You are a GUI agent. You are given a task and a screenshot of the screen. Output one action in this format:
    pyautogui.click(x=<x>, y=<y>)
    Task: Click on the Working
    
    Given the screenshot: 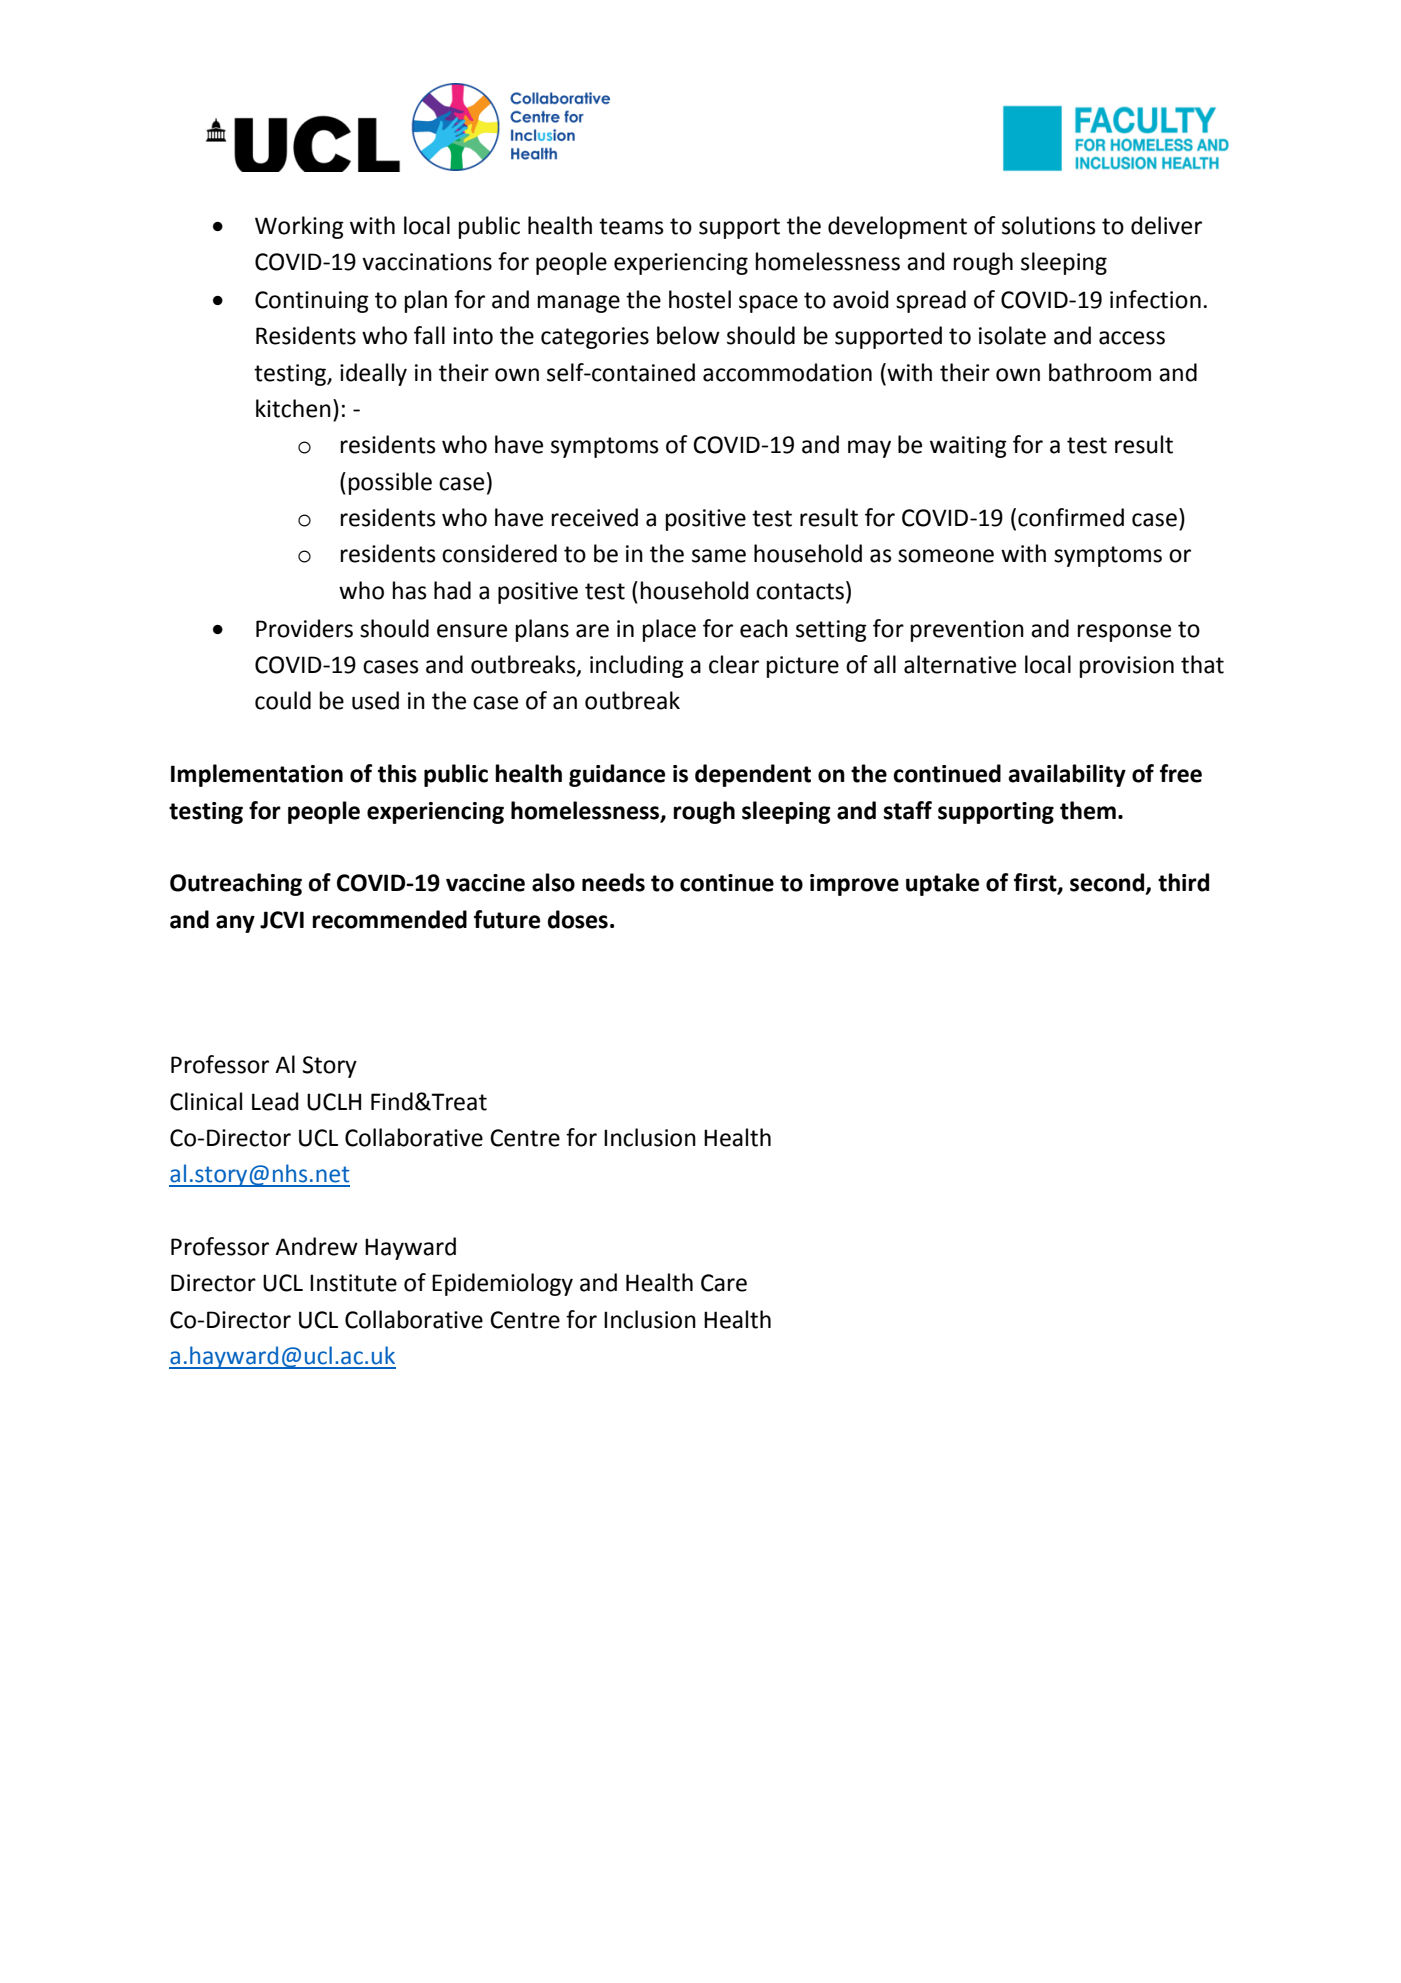 What is the action you would take?
    pyautogui.click(x=299, y=227)
